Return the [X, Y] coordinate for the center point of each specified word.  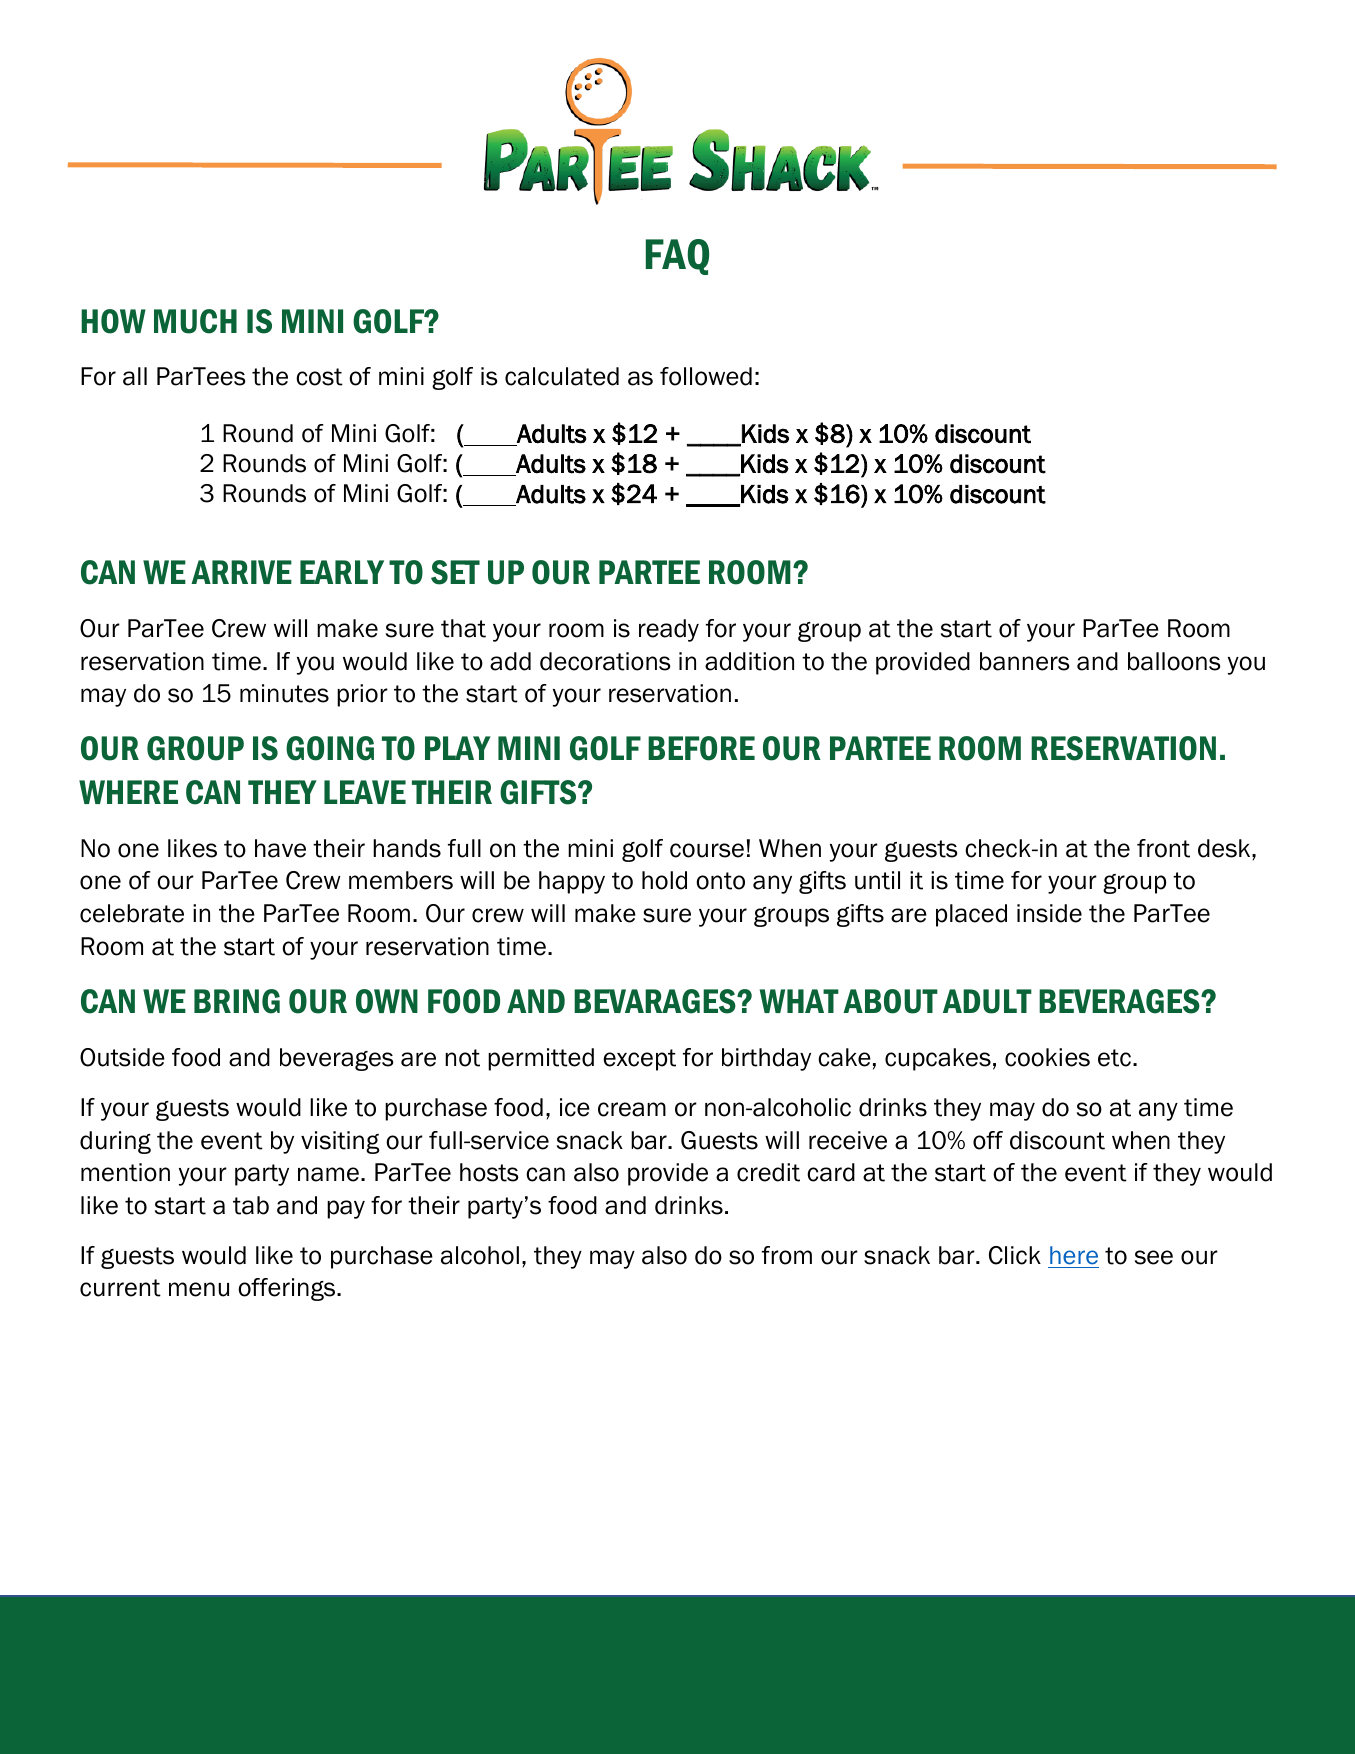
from [787, 1255]
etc [1114, 1058]
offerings [288, 1289]
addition [749, 661]
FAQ [677, 257]
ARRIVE [241, 572]
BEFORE [701, 748]
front [1163, 848]
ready [669, 630]
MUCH [195, 321]
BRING [237, 1001]
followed [706, 376]
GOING [330, 748]
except [639, 1060]
